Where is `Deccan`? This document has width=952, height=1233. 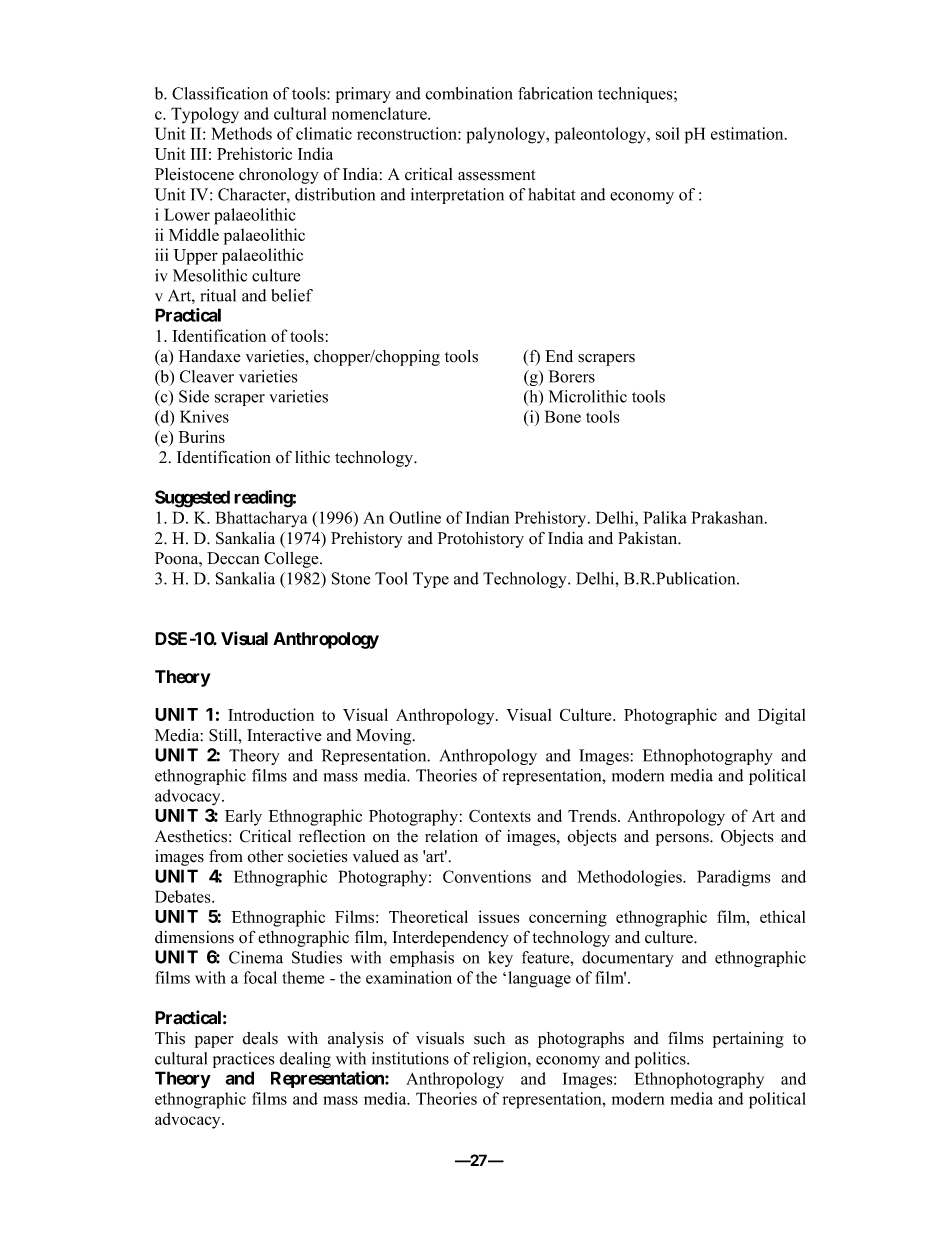 Deccan is located at coordinates (233, 558).
